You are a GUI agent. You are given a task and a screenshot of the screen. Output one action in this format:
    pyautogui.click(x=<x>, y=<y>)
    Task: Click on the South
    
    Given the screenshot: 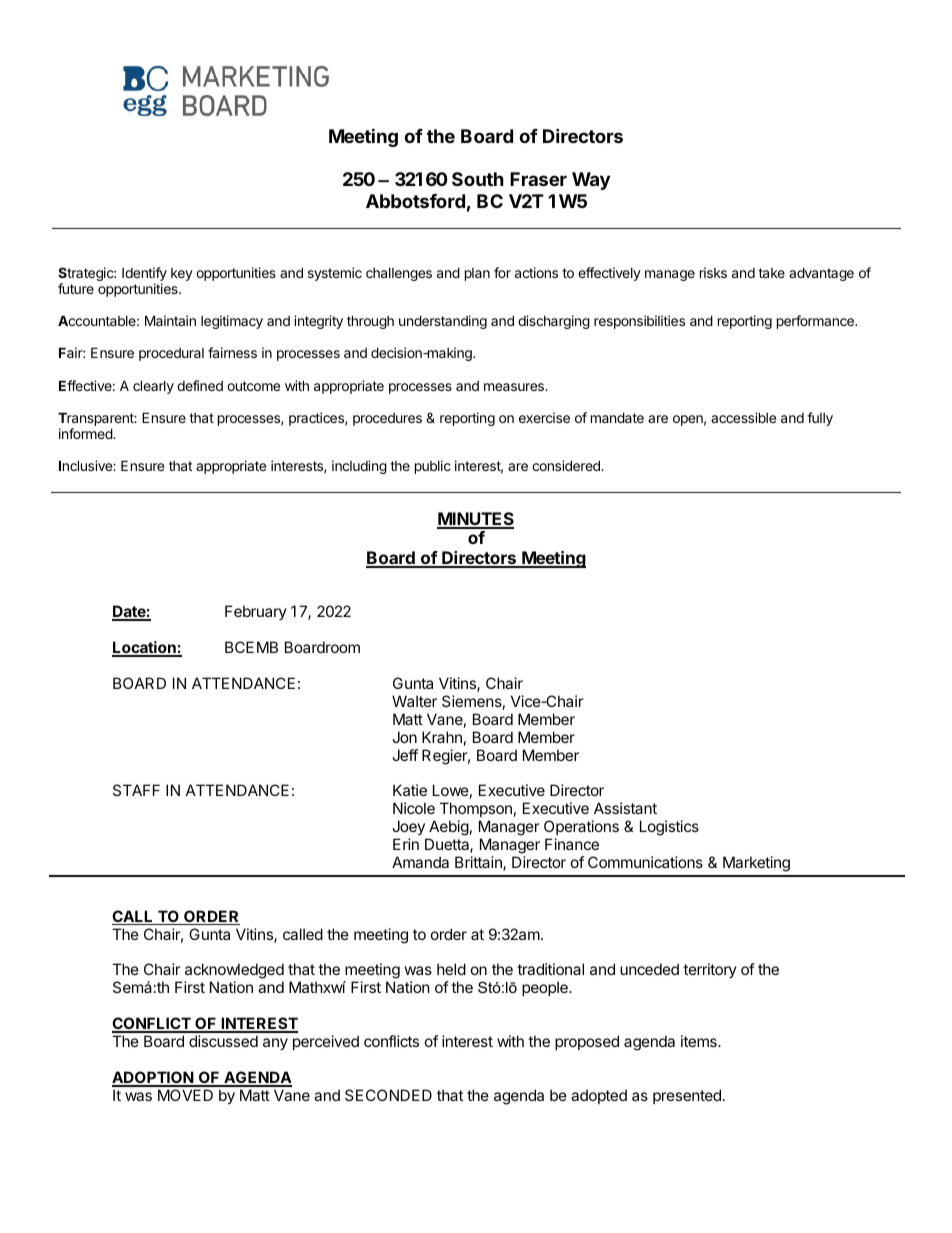 What is the action you would take?
    pyautogui.click(x=478, y=179)
